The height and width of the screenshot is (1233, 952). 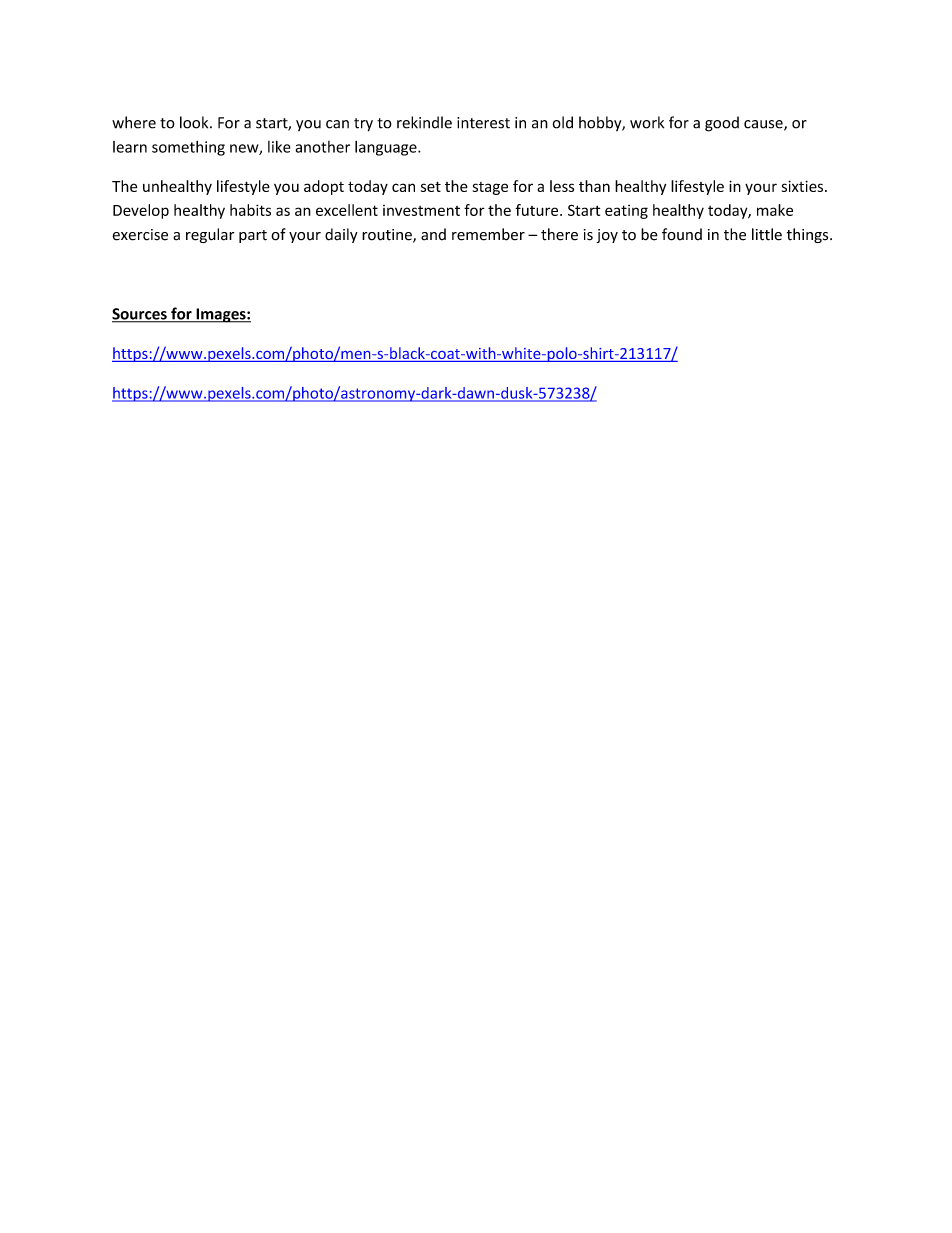 What do you see at coordinates (140, 315) in the screenshot?
I see `Sources` at bounding box center [140, 315].
